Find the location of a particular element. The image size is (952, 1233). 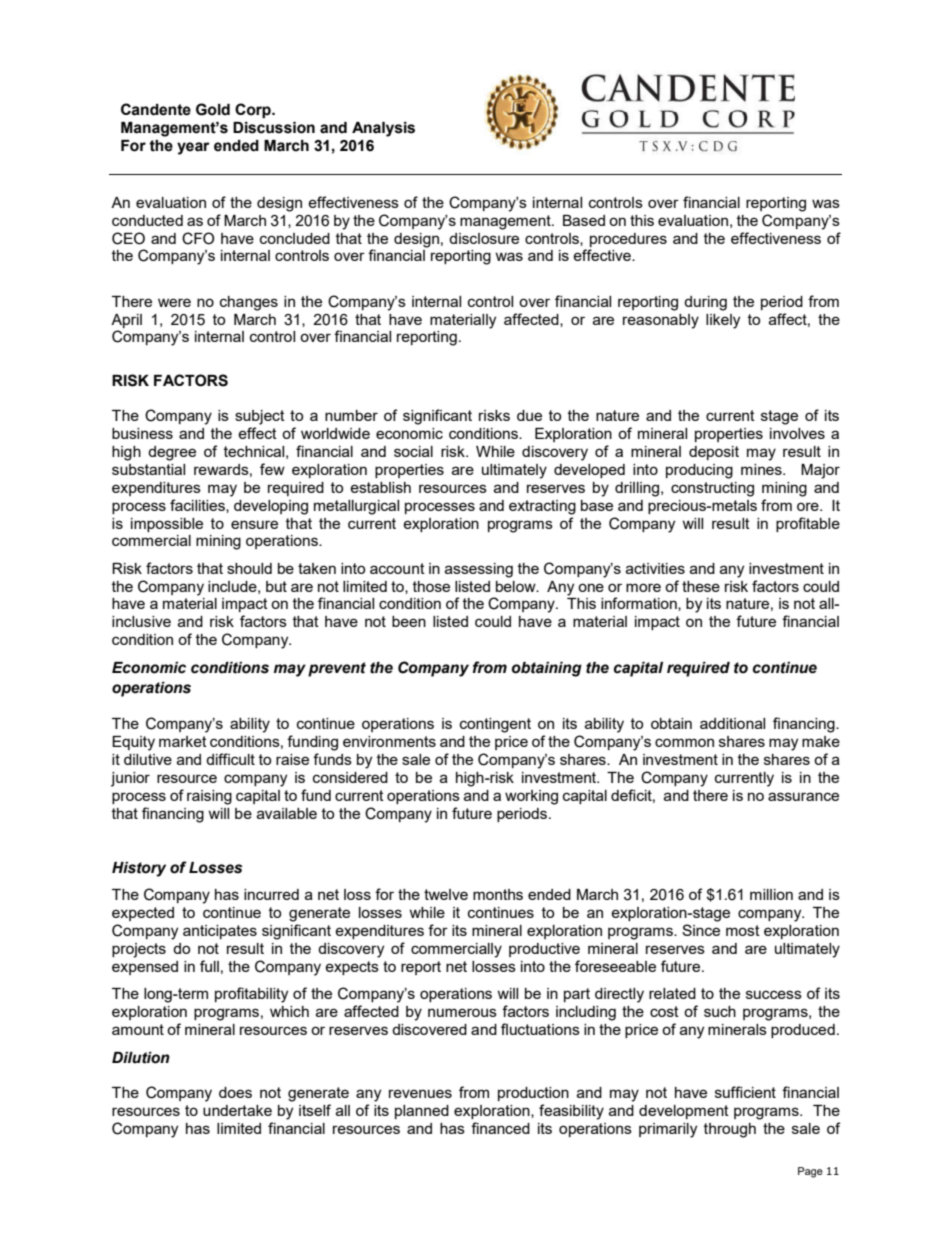

mines is located at coordinates (762, 469).
